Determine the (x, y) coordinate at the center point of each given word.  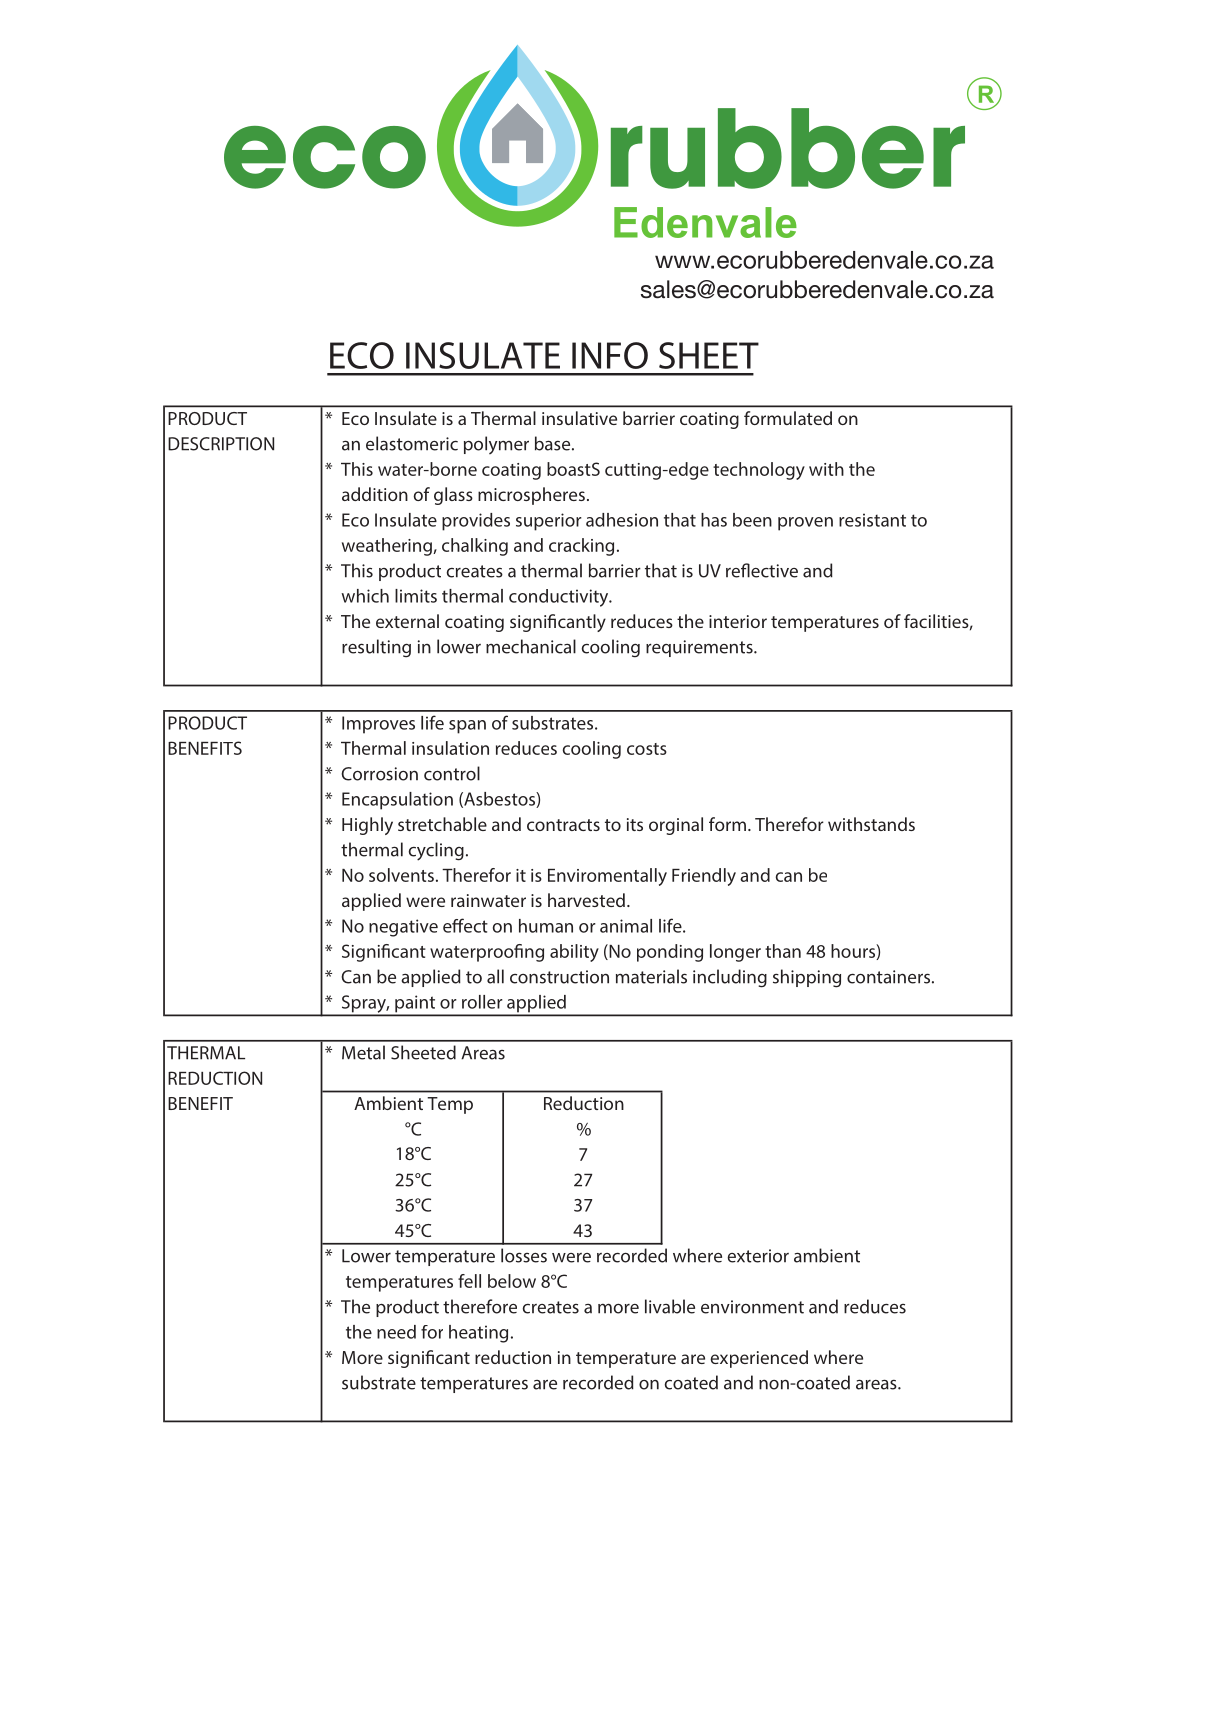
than (783, 951)
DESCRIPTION (221, 444)
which (365, 596)
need (396, 1332)
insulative (579, 418)
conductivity (560, 598)
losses (524, 1255)
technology (759, 471)
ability (574, 953)
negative (403, 928)
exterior (758, 1256)
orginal (676, 826)
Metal (363, 1052)
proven (805, 524)
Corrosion (379, 774)
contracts (563, 825)
